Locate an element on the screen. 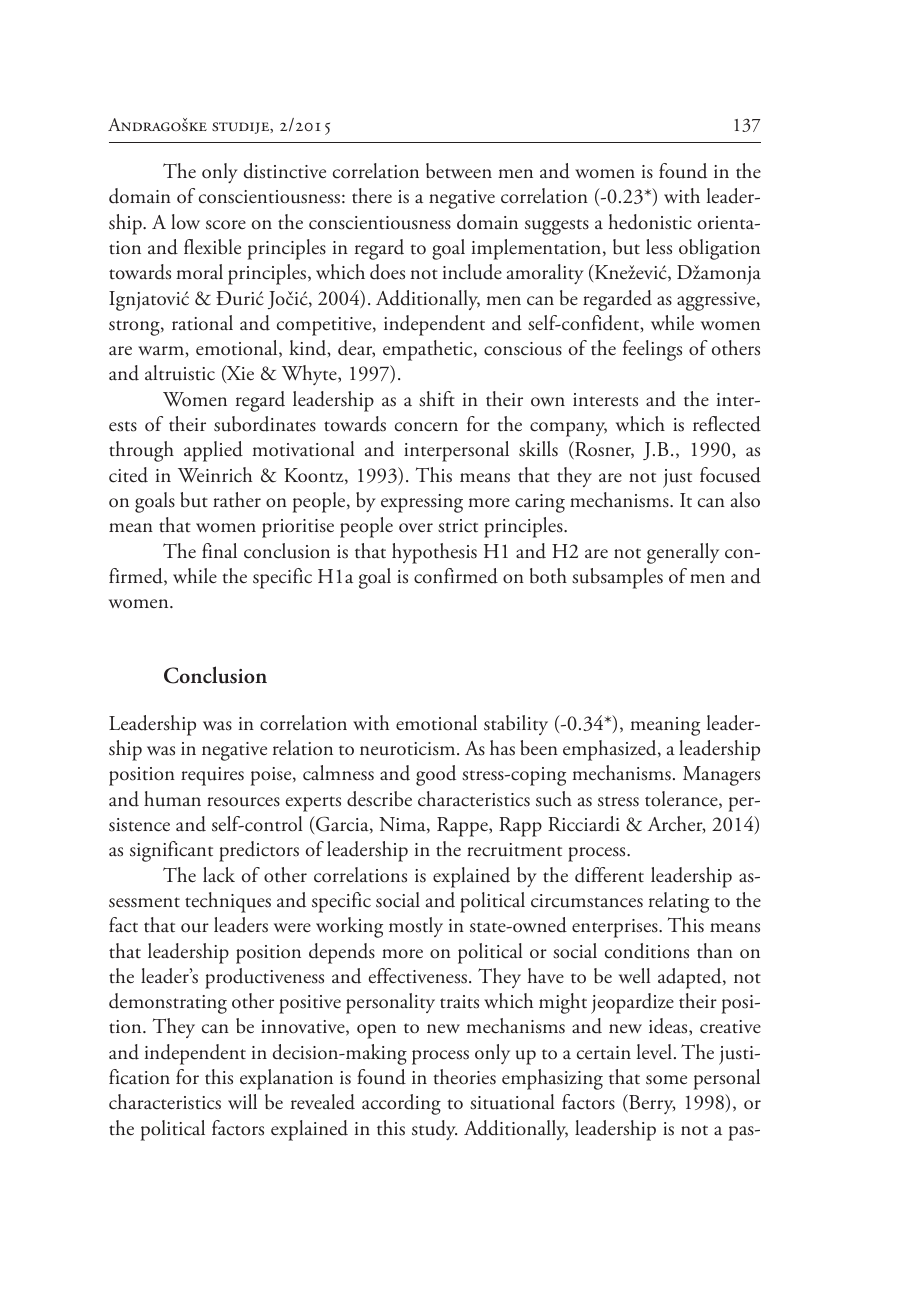 The image size is (924, 1305). focused is located at coordinates (730, 475).
